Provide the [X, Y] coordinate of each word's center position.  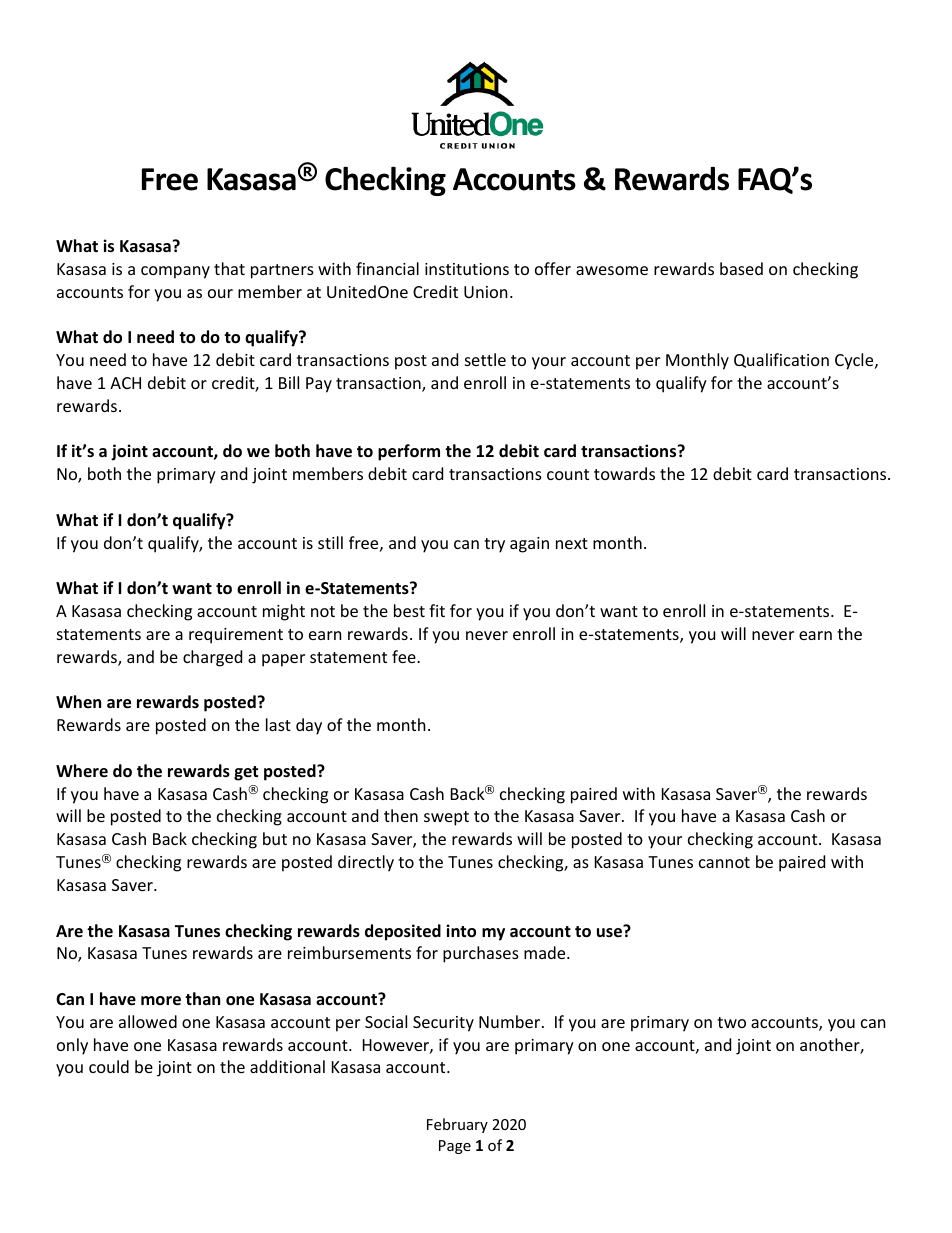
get [246, 773]
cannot [724, 862]
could [109, 1066]
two [731, 1022]
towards [624, 473]
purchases [481, 954]
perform [409, 452]
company [175, 272]
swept [446, 818]
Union [486, 292]
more [161, 1001]
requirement [236, 636]
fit [437, 610]
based [741, 268]
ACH [125, 383]
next [572, 543]
